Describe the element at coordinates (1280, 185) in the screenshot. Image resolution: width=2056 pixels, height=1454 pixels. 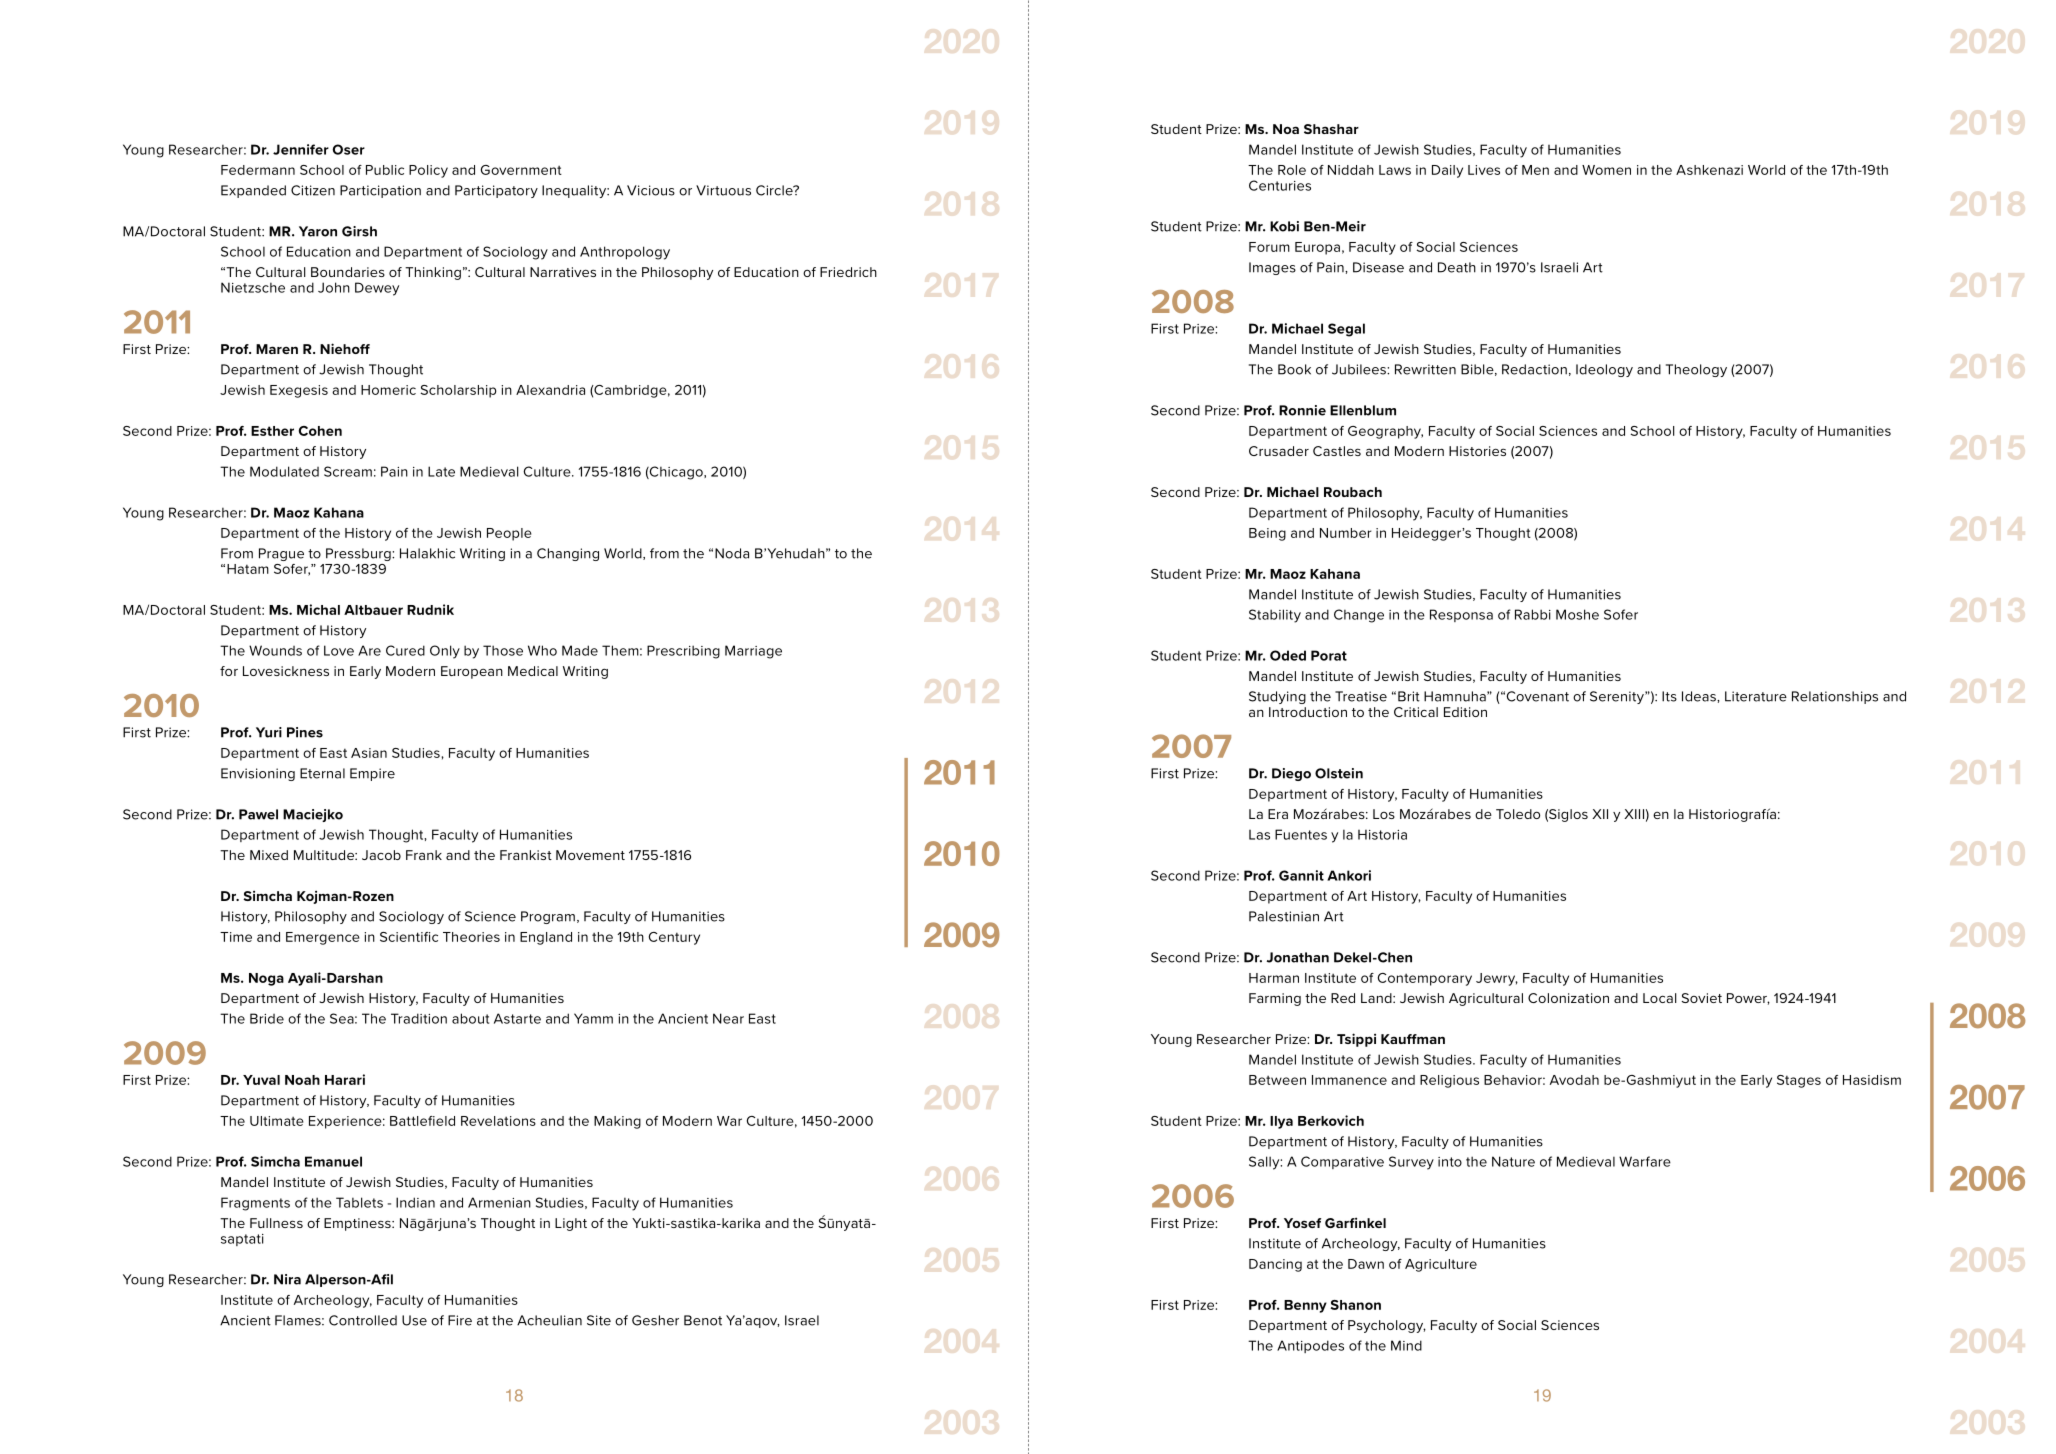
I see `Centuries` at that location.
